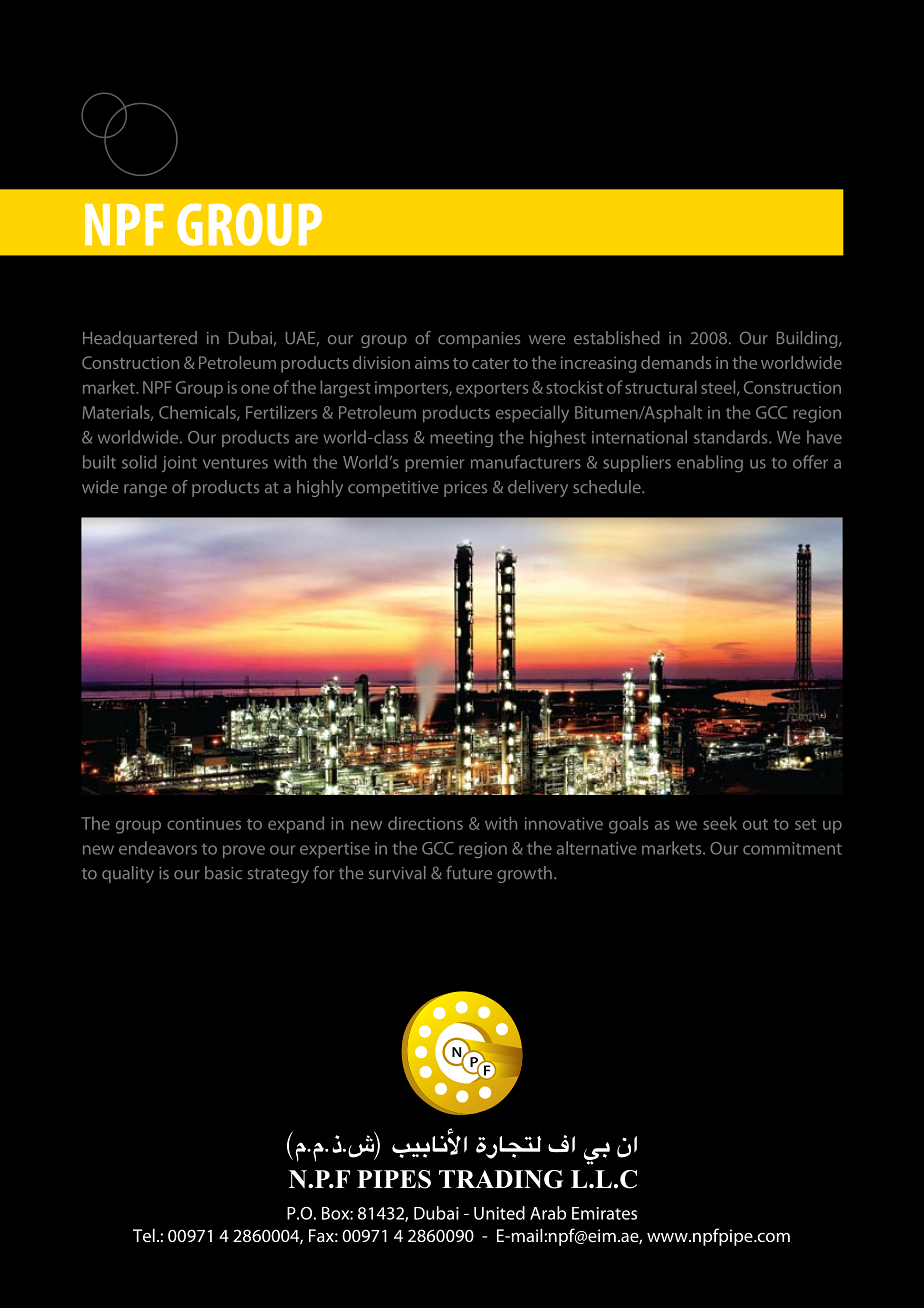  Describe the element at coordinates (144, 1235) in the screenshot. I see `Tel` at that location.
